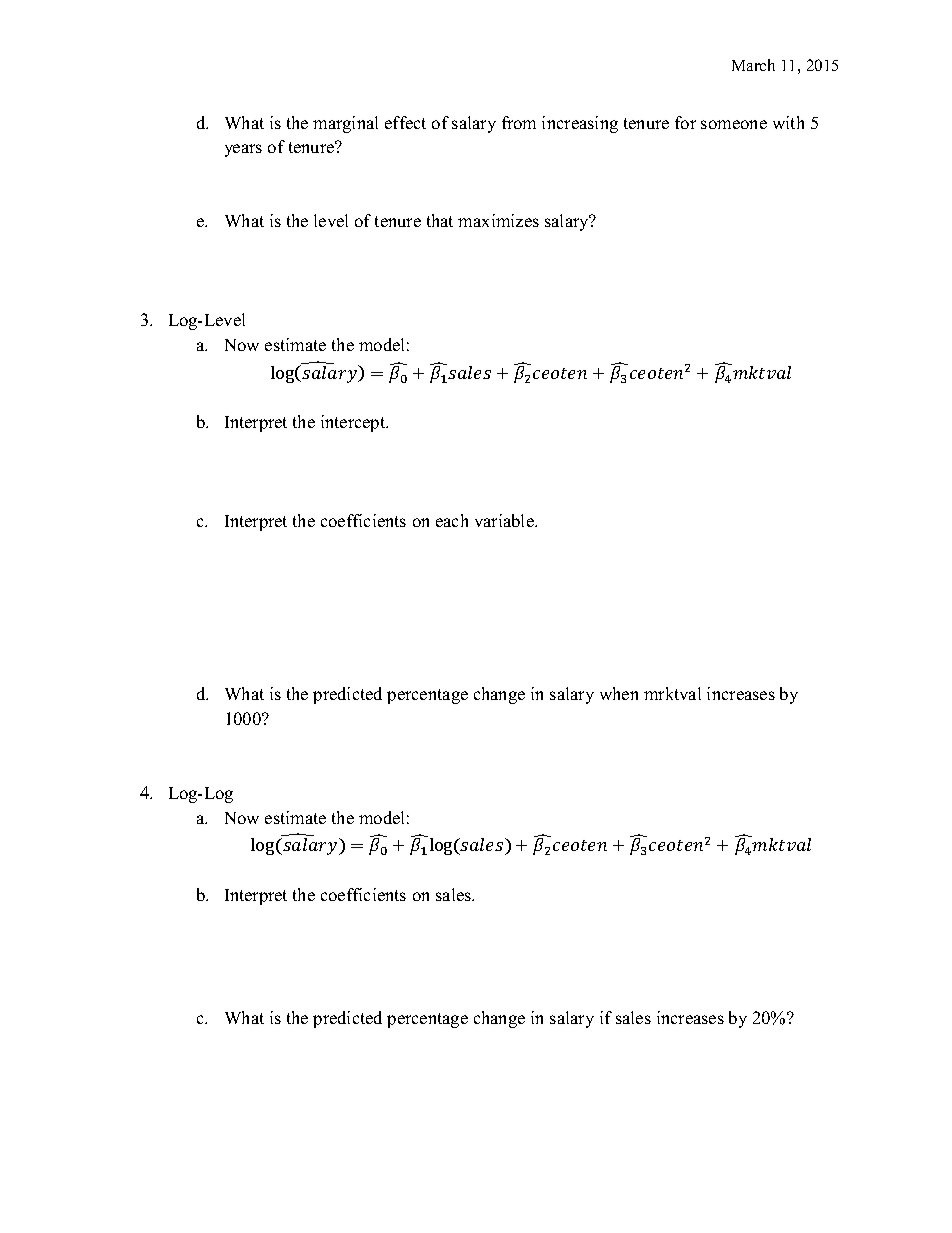 The width and height of the page is (952, 1233). Describe the element at coordinates (505, 520) in the page. I see `variable` at that location.
